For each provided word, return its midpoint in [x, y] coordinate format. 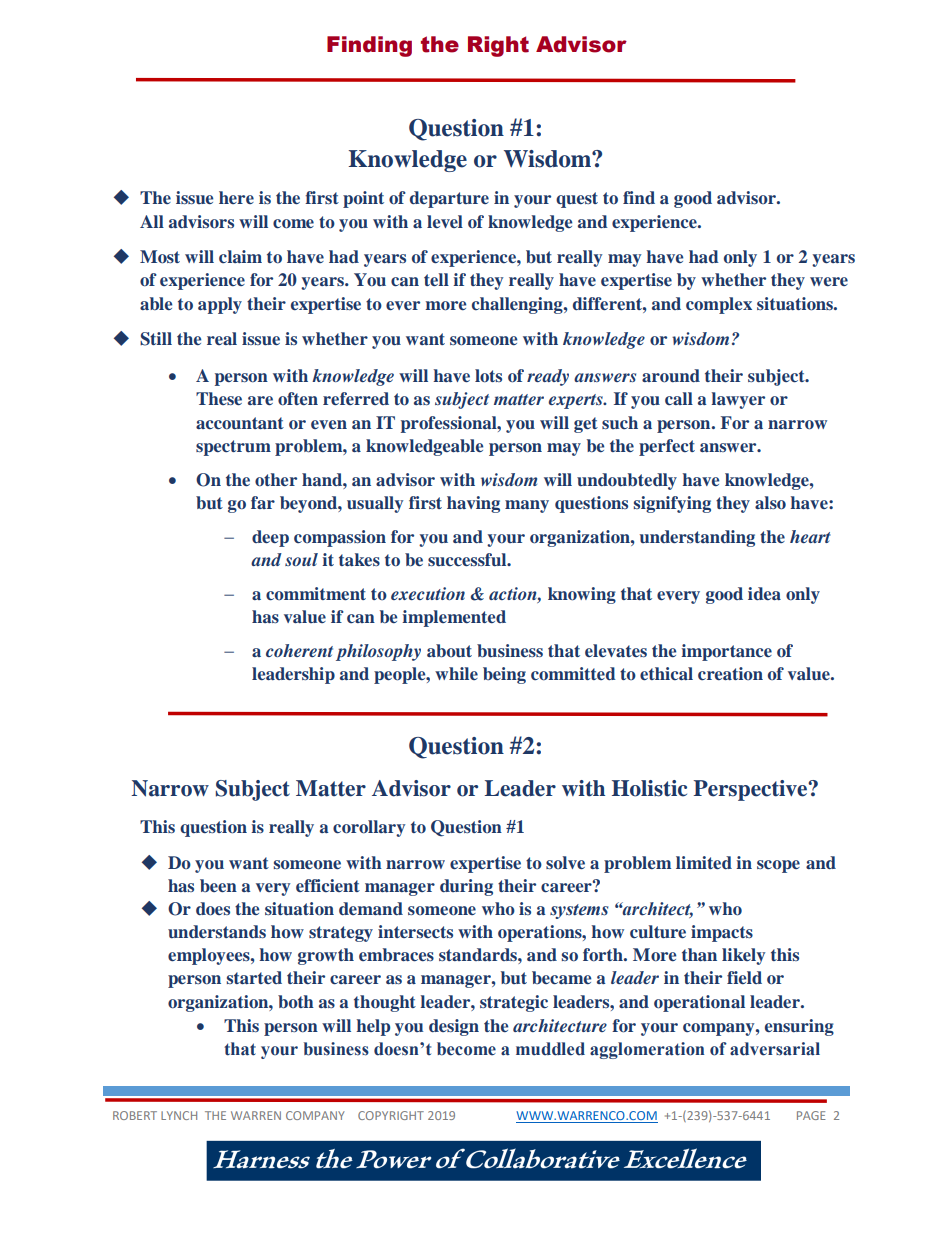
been [218, 885]
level [445, 221]
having [473, 504]
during [466, 887]
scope [778, 866]
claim [240, 256]
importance [726, 652]
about [449, 651]
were [829, 281]
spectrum [233, 448]
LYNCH [179, 1115]
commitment [316, 594]
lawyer [738, 400]
